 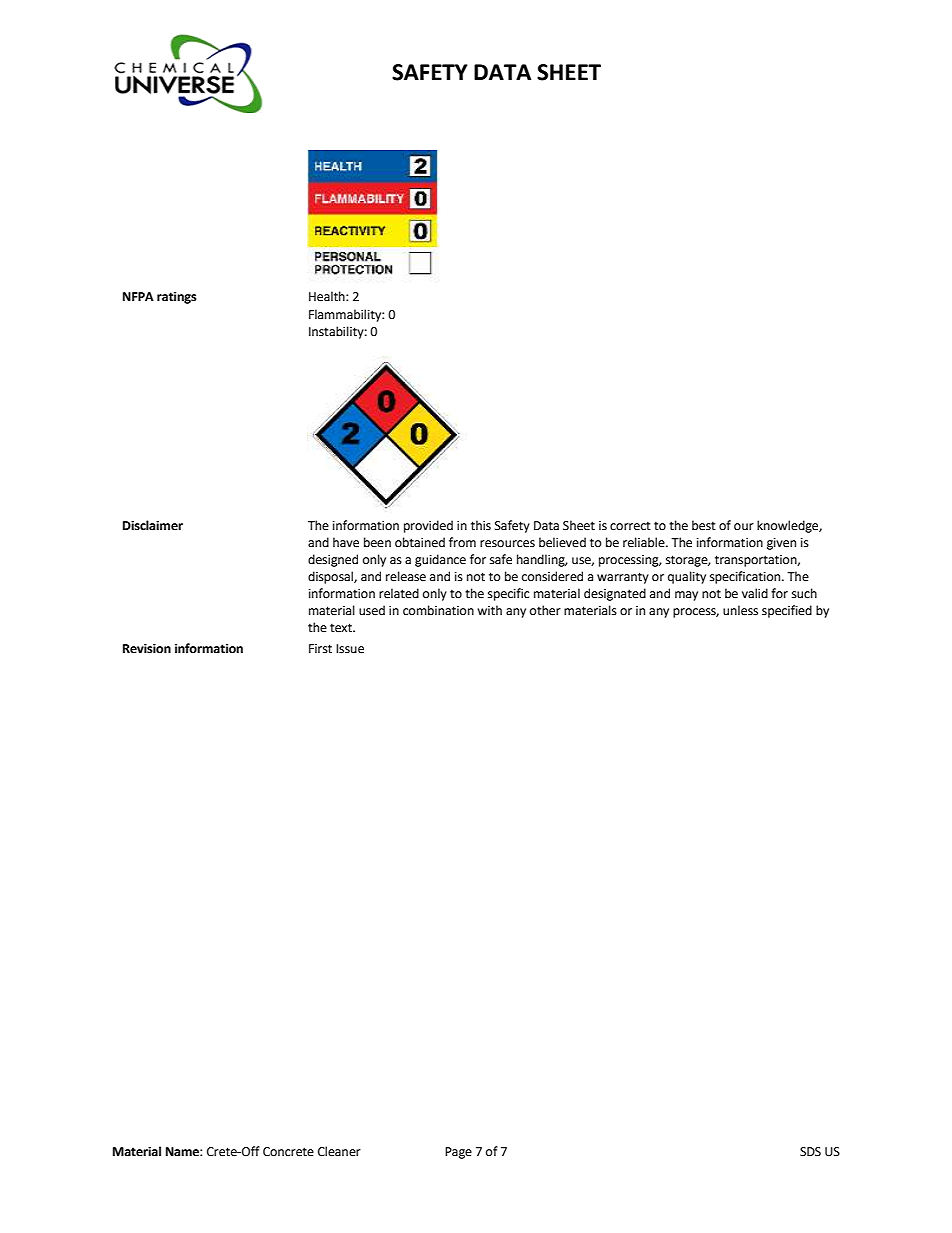 What do you see at coordinates (339, 1151) in the page?
I see `Cleaner` at bounding box center [339, 1151].
